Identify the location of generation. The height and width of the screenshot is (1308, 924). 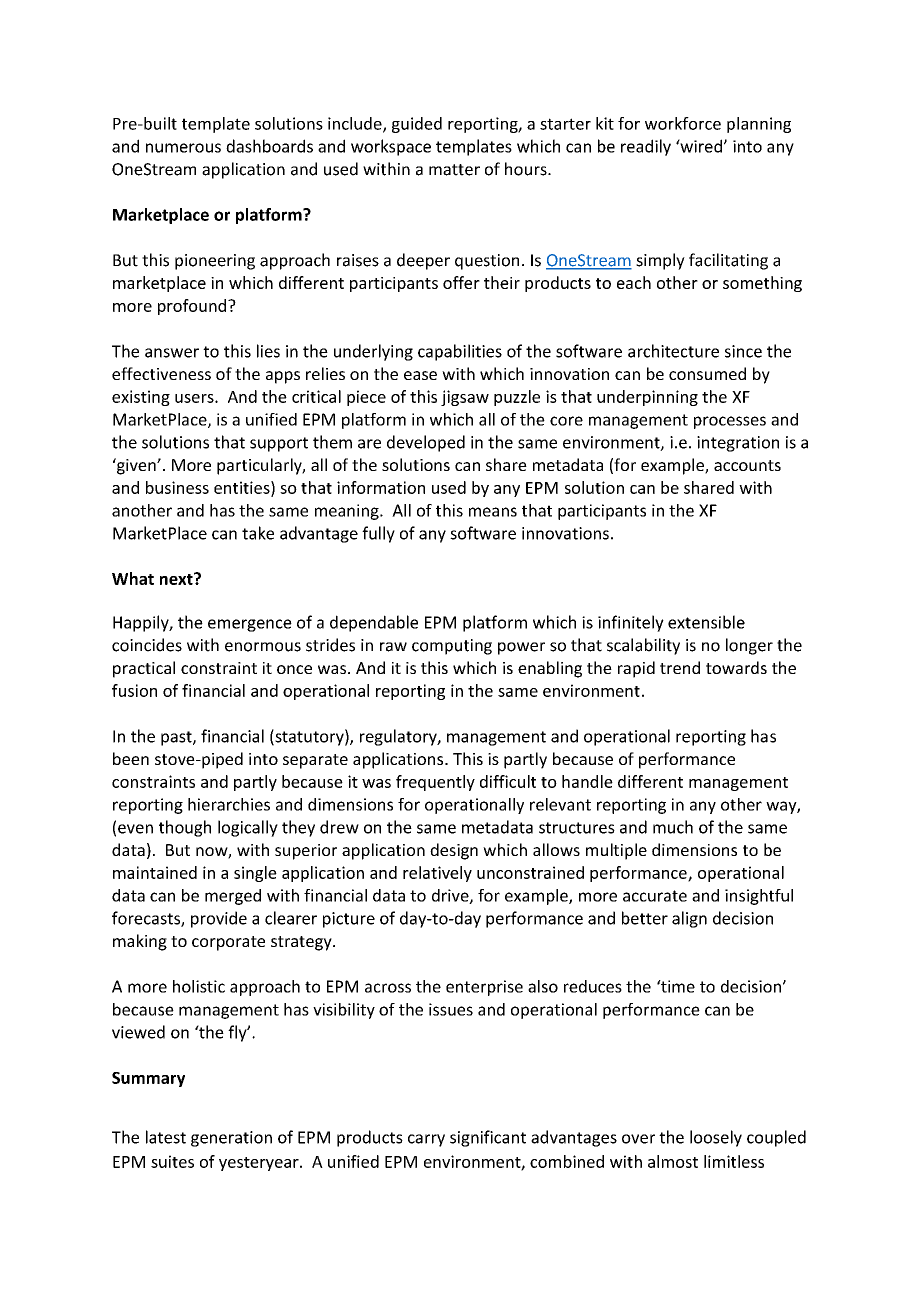
(231, 1139).
